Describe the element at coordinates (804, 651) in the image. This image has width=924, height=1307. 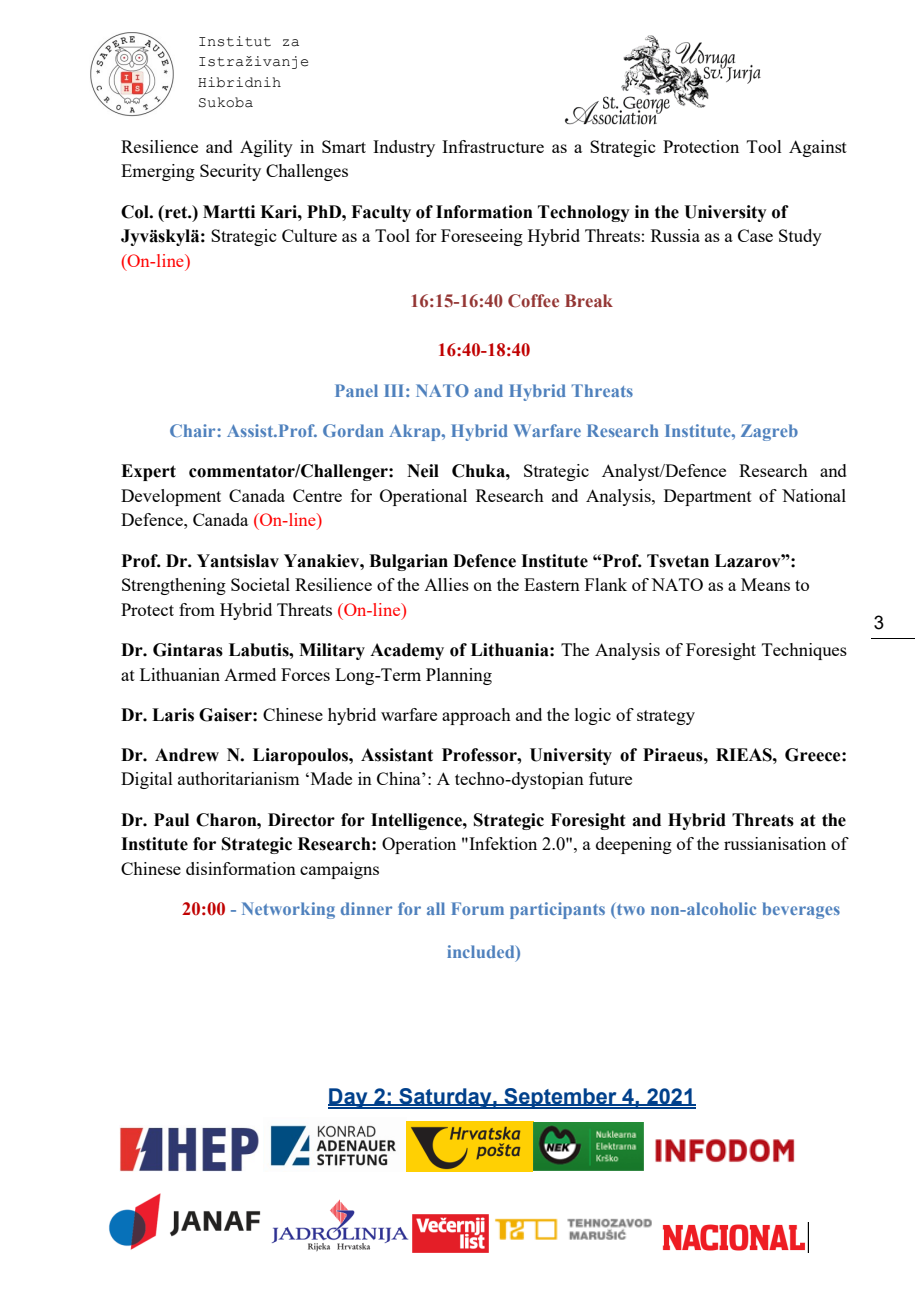
I see `Techniques` at that location.
